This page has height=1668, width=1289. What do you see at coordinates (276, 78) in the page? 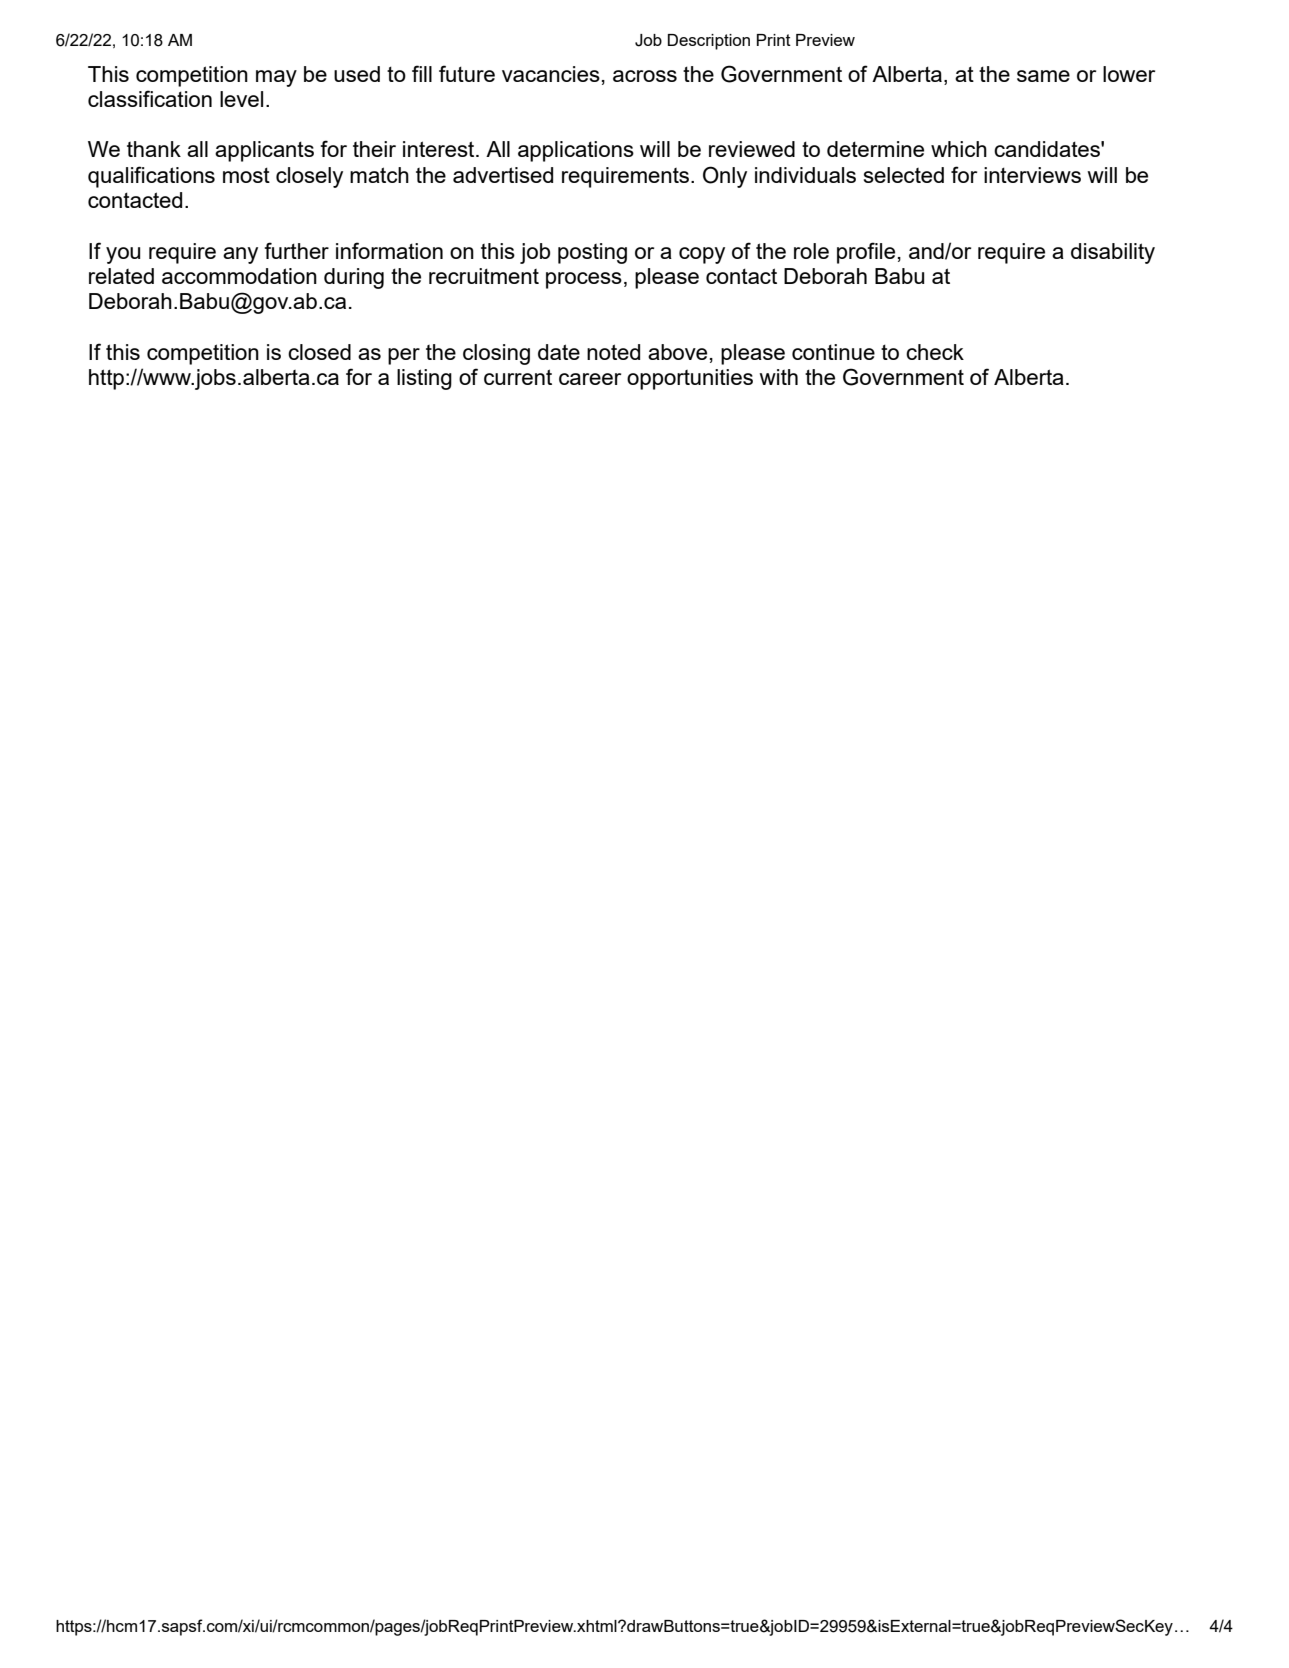
I see `may` at bounding box center [276, 78].
